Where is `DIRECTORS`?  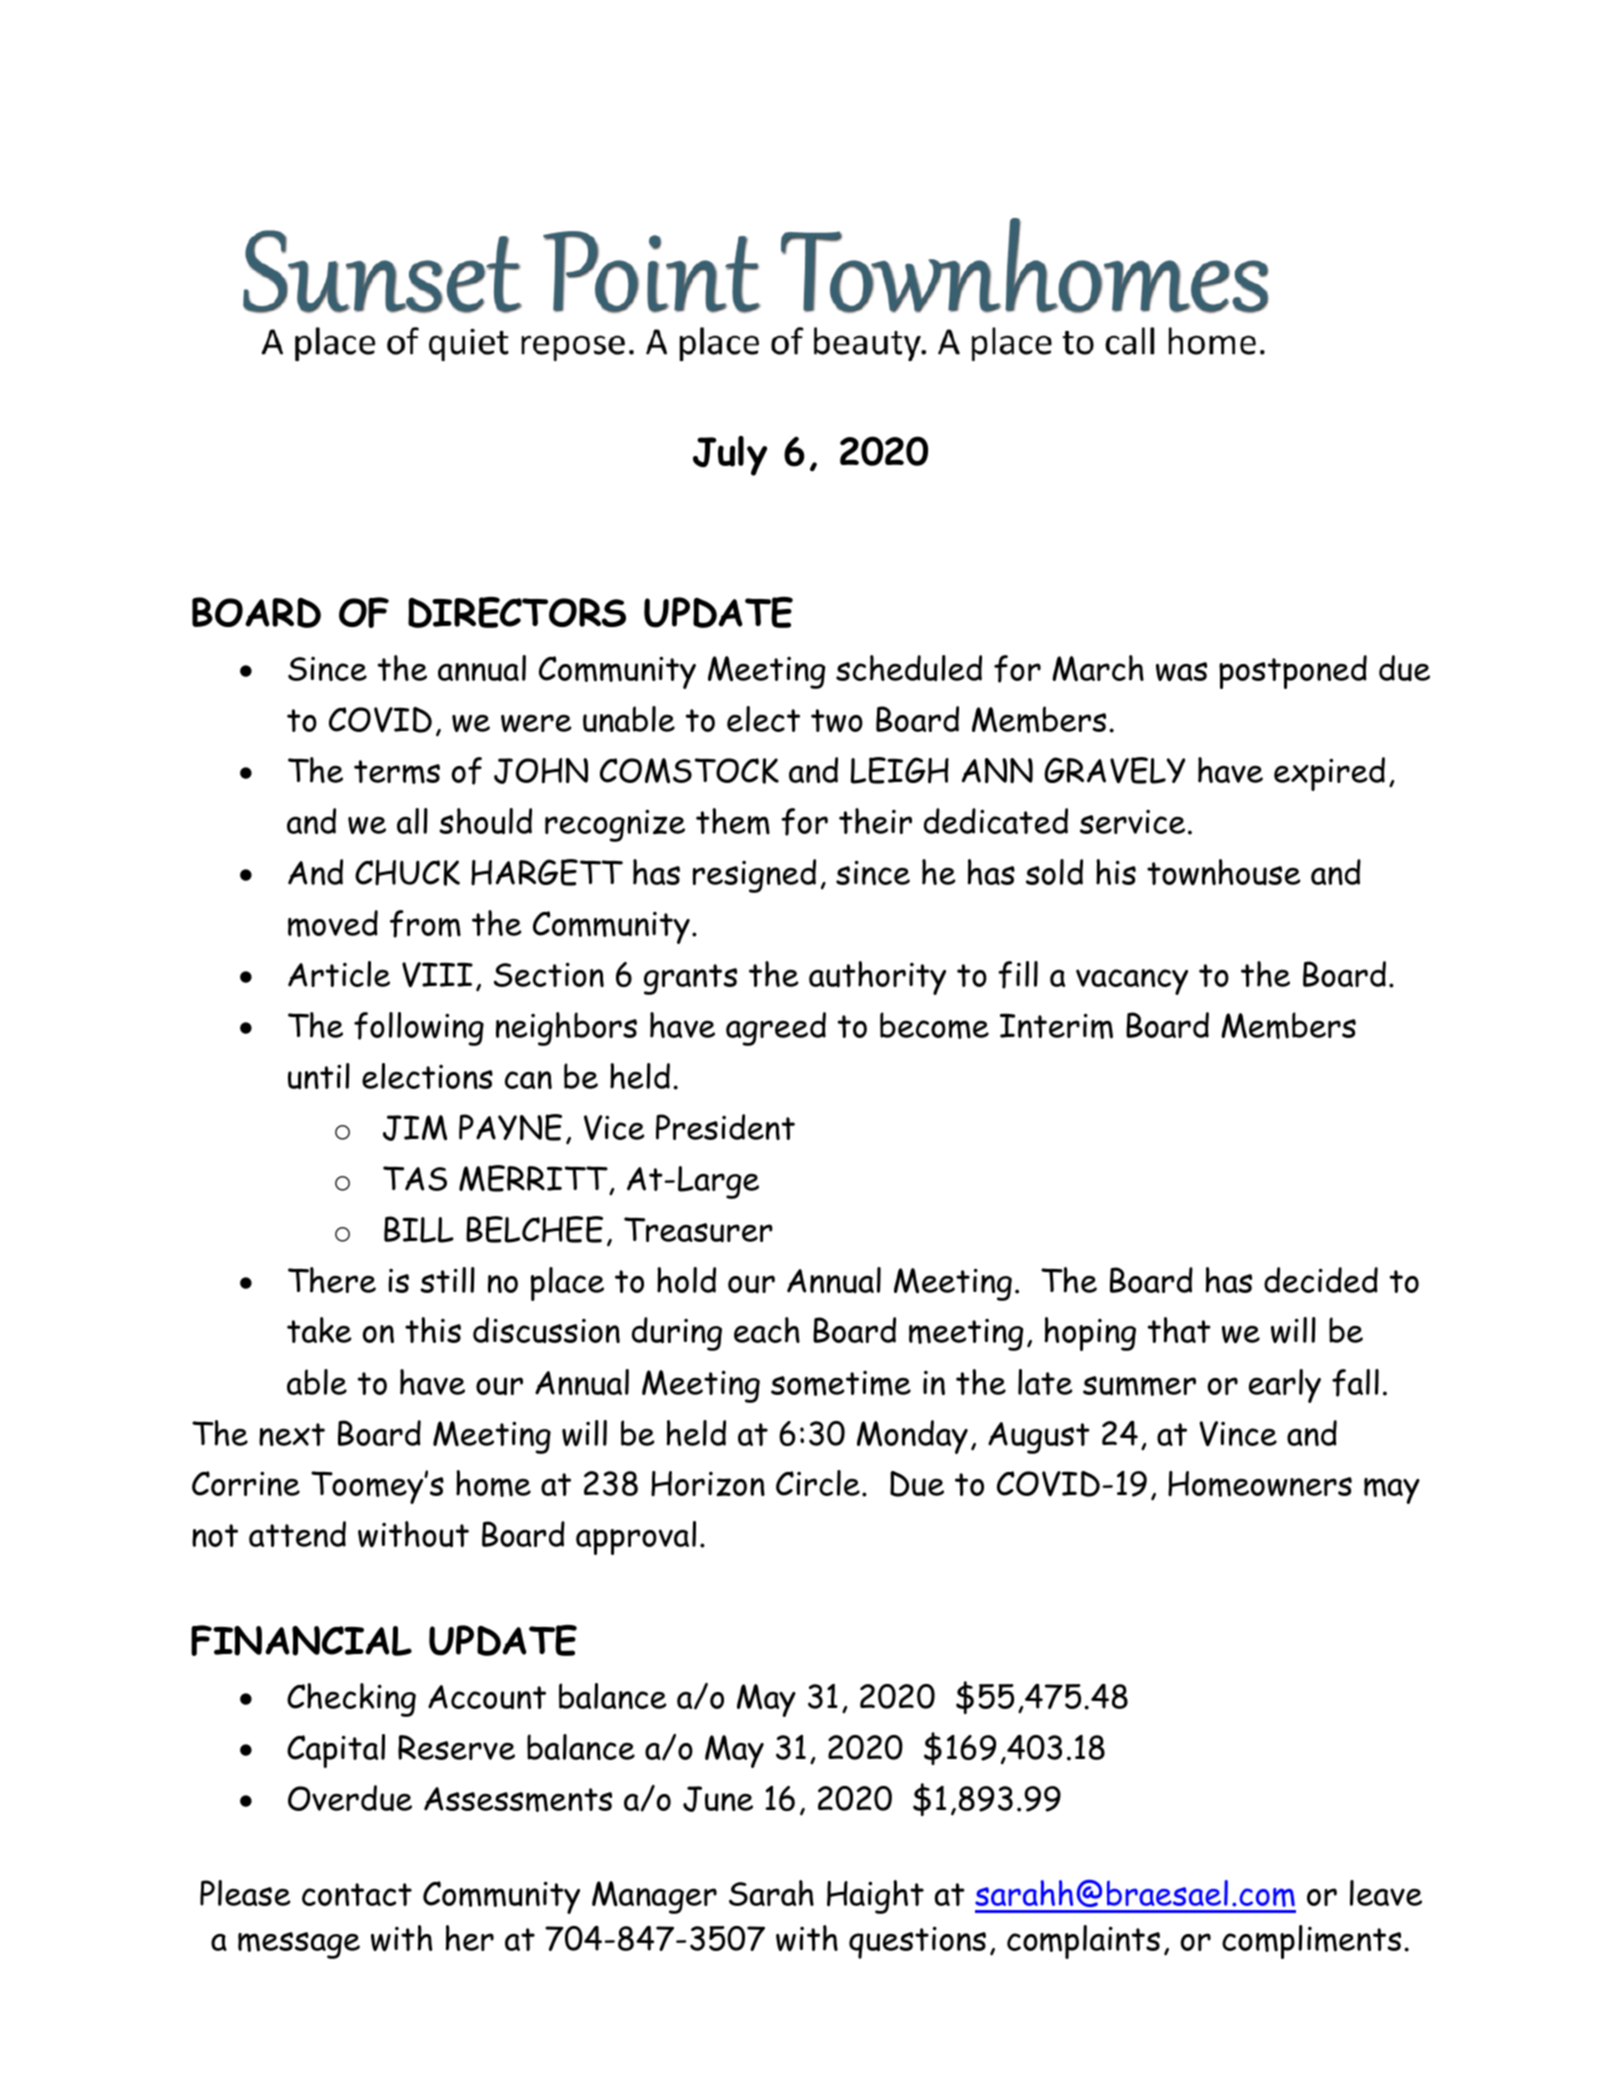 DIRECTORS is located at coordinates (517, 612).
